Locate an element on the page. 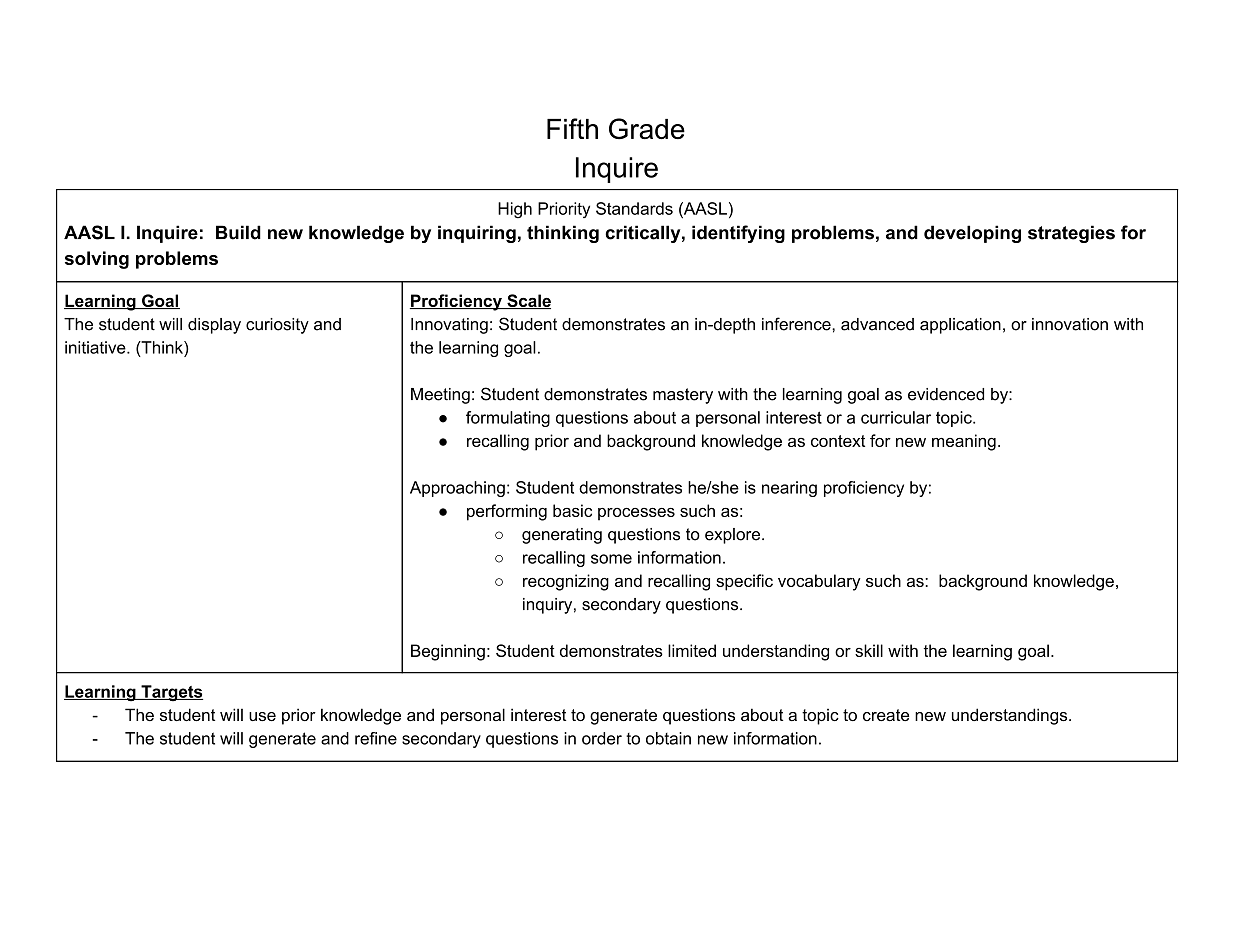 This image has height=952, width=1233. developing is located at coordinates (972, 234).
